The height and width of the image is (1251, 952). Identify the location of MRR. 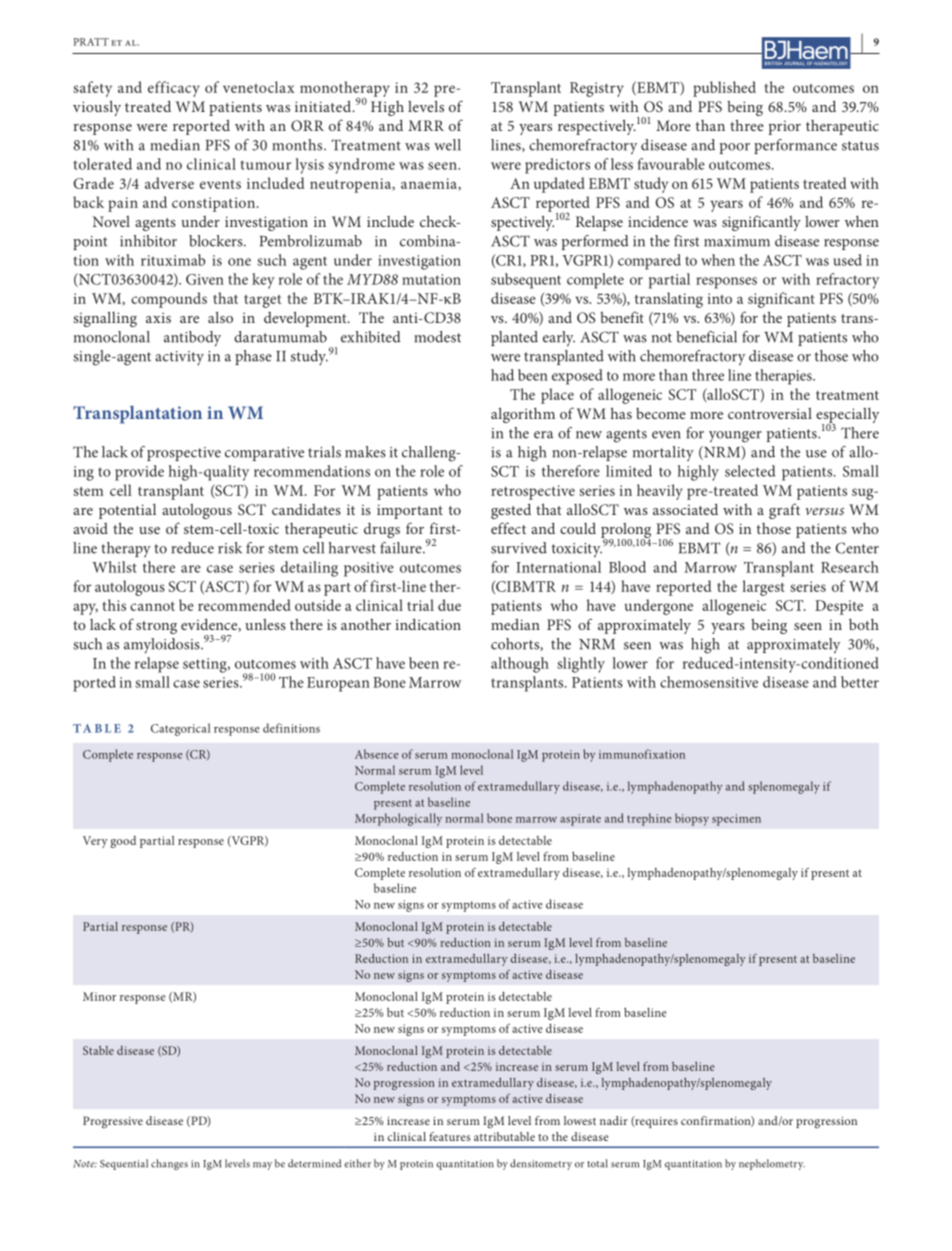
(426, 125).
